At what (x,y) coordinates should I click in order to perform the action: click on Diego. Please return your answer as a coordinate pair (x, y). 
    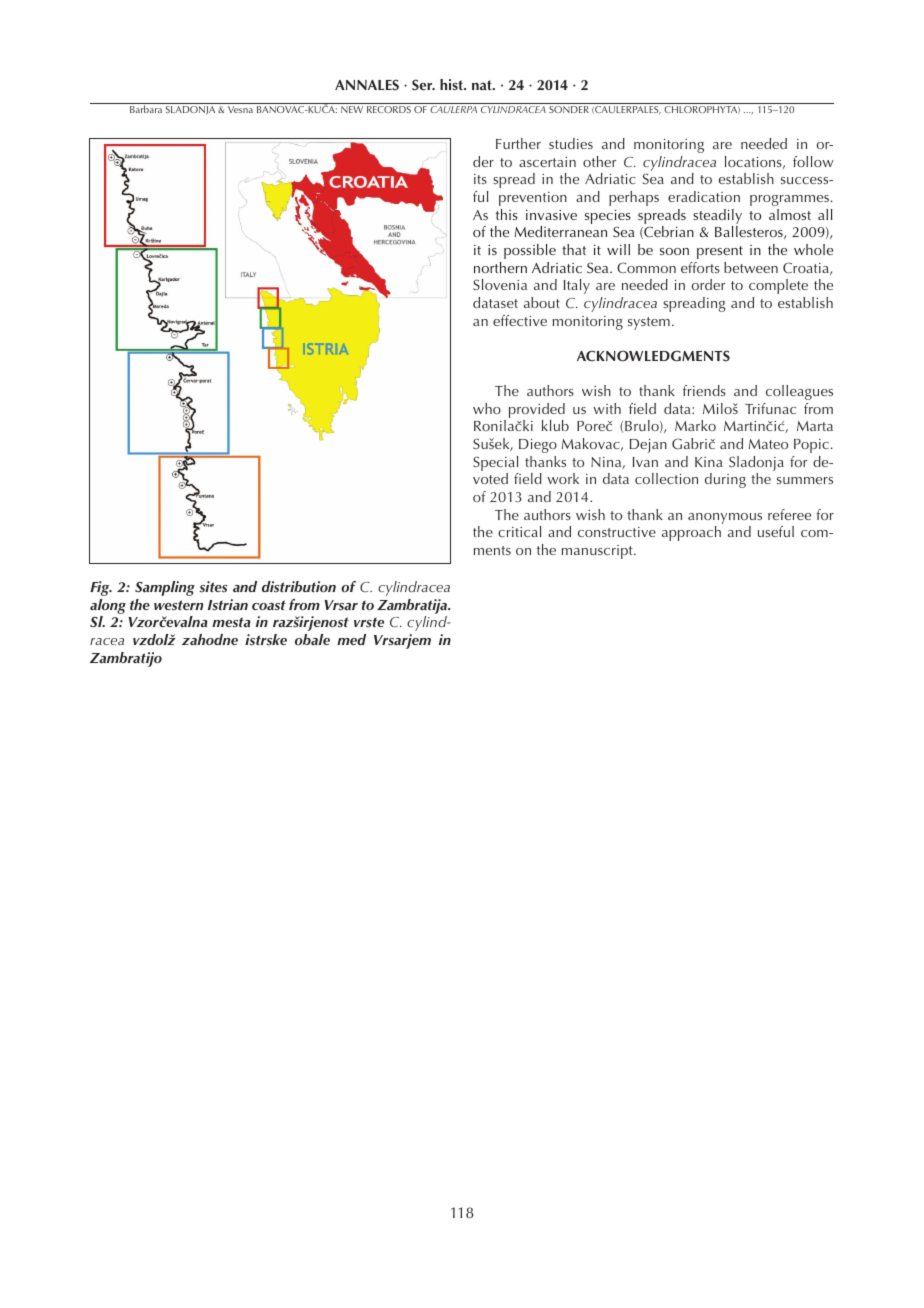
    Looking at the image, I should click on (538, 446).
